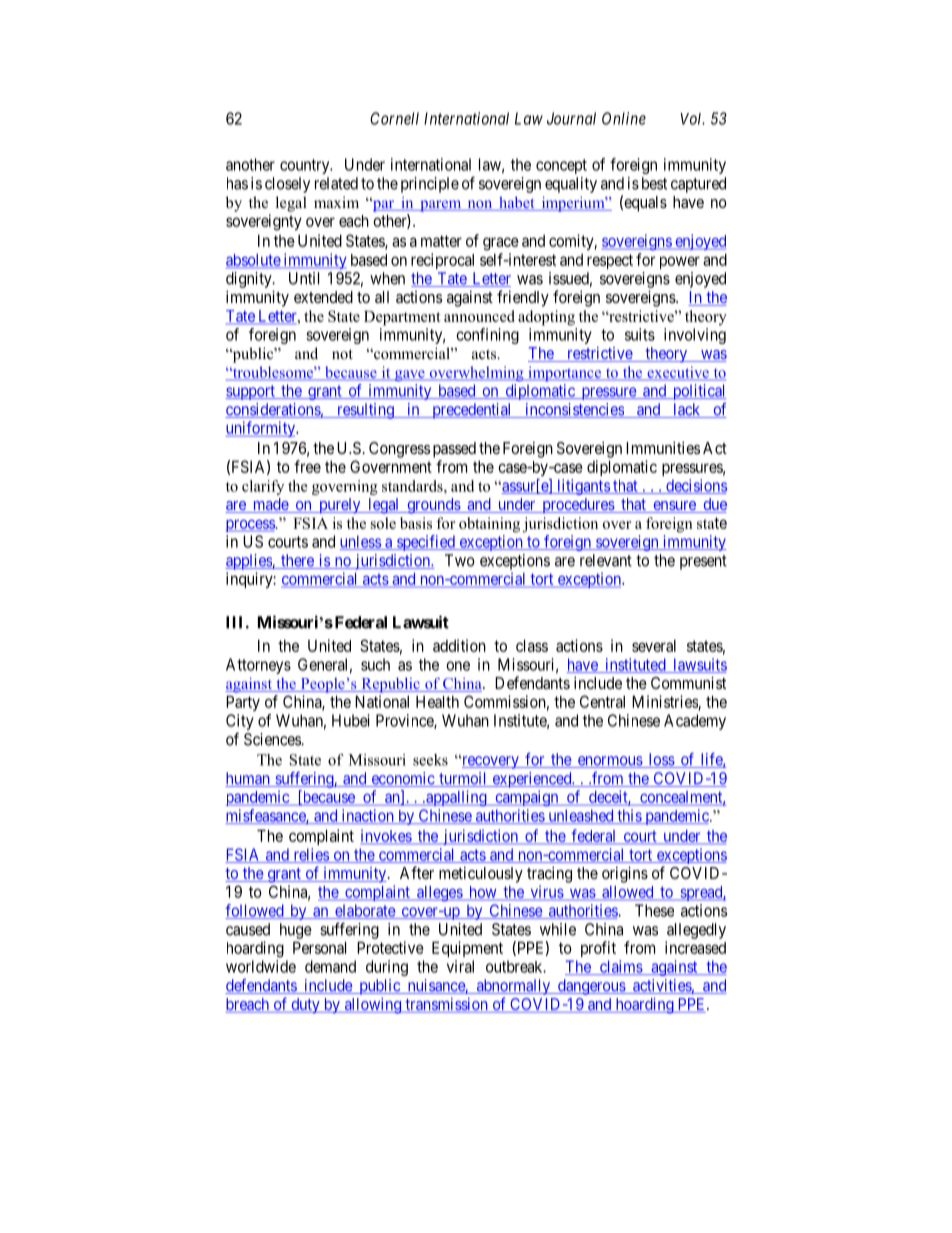  Describe the element at coordinates (654, 183) in the screenshot. I see `best` at that location.
